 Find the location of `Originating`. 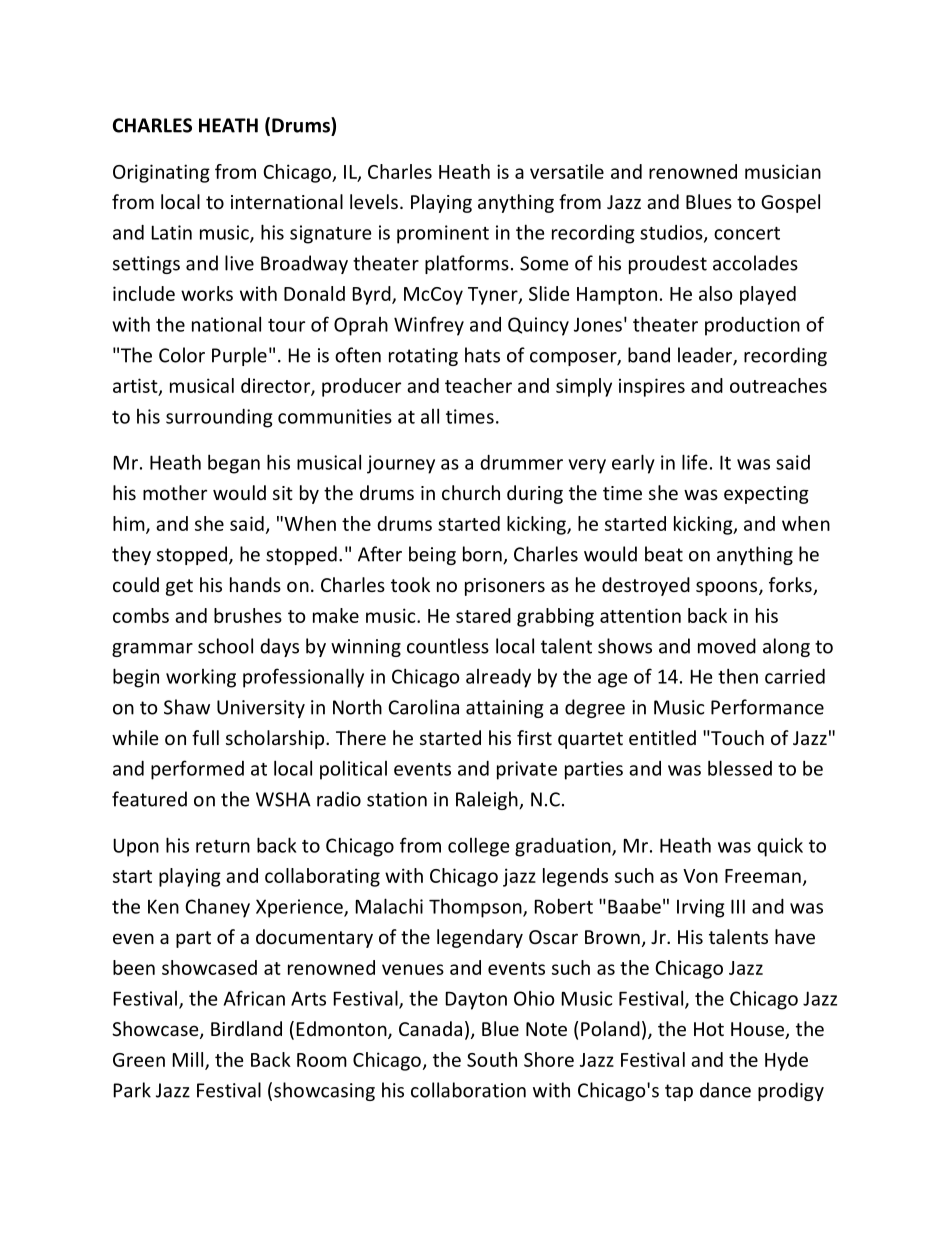

Originating is located at coordinates (161, 173).
